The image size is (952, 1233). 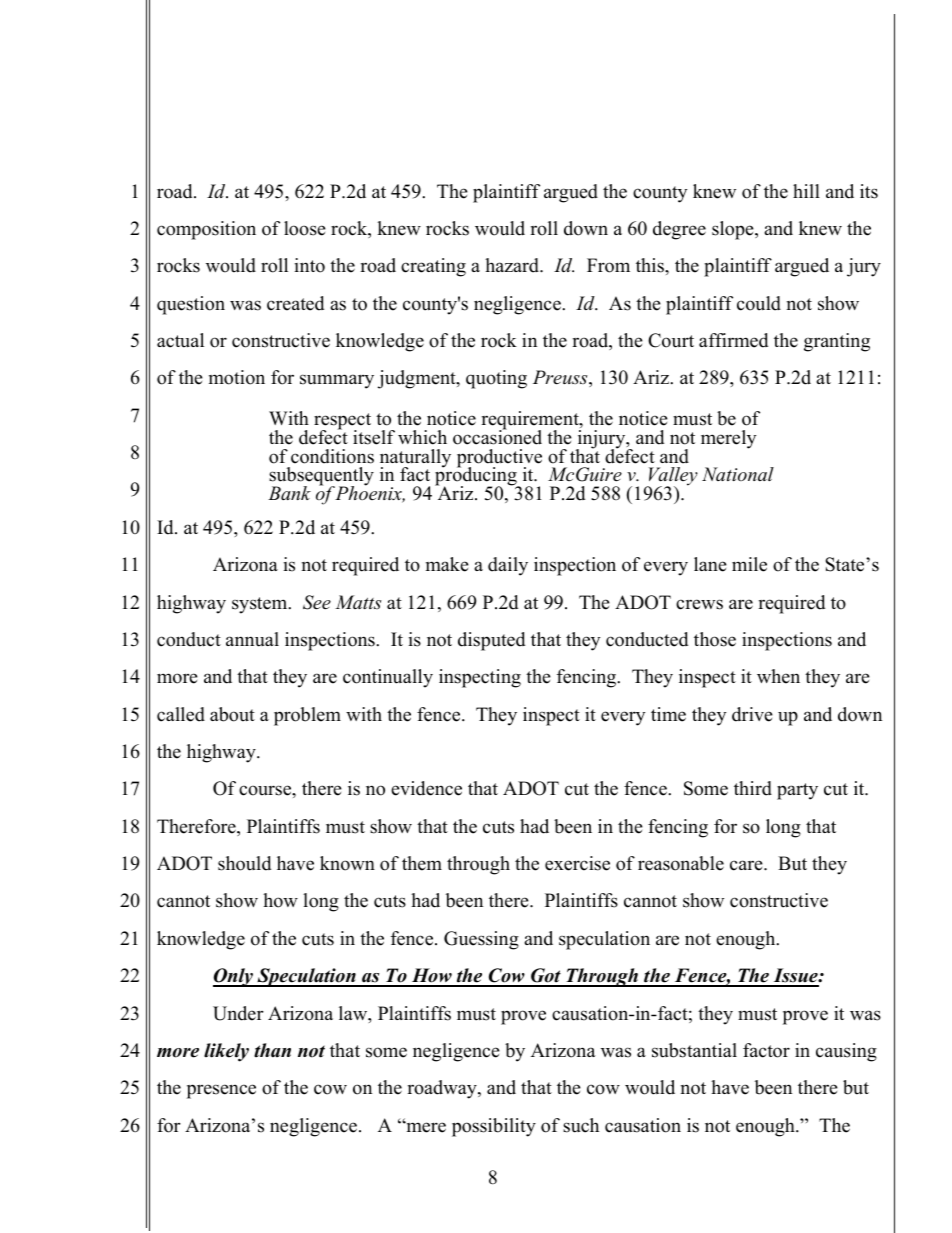 What do you see at coordinates (753, 788) in the screenshot?
I see `third` at bounding box center [753, 788].
